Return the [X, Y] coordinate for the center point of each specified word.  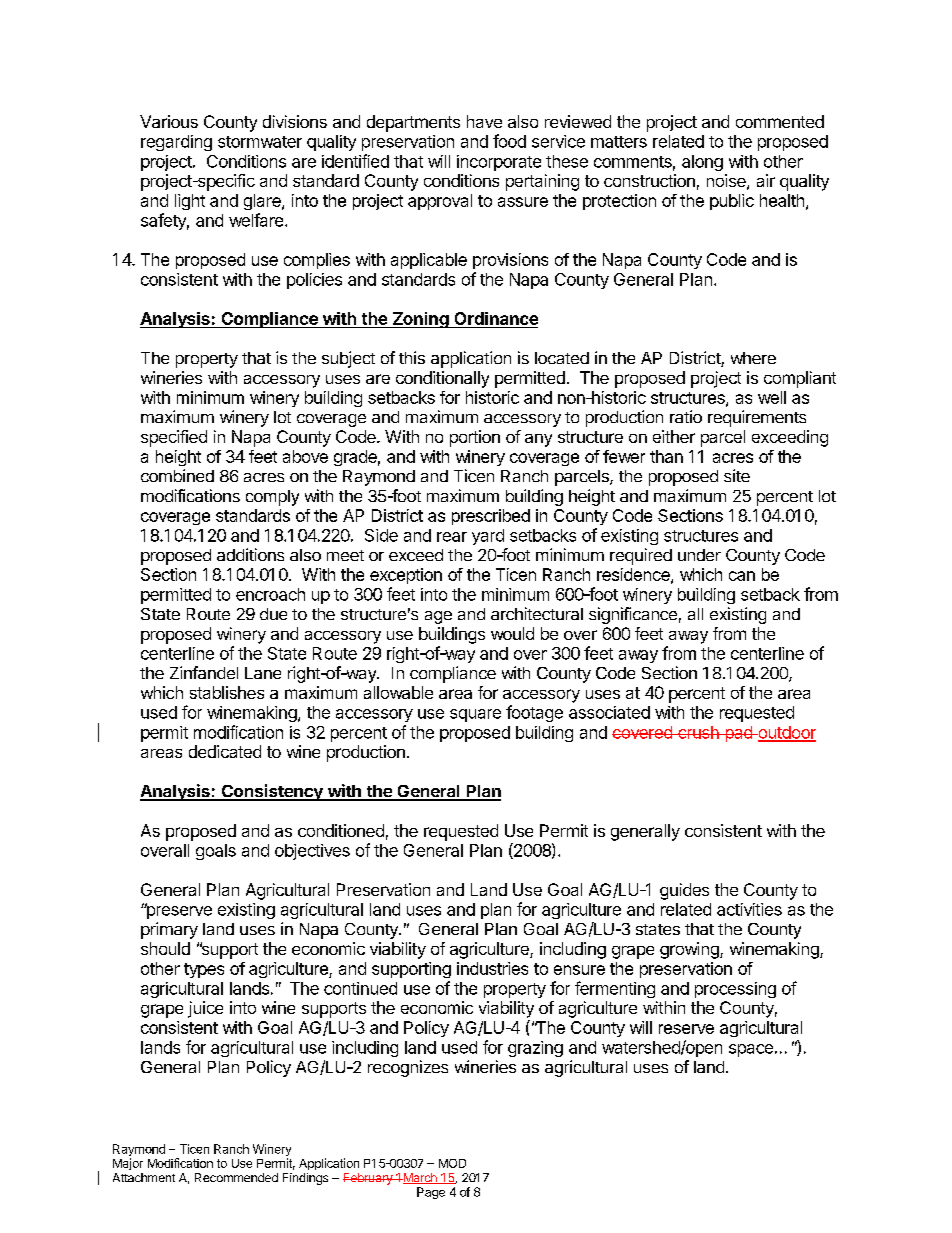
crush [698, 732]
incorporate [499, 163]
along [702, 163]
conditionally [442, 379]
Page [431, 1193]
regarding [176, 143]
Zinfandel [204, 672]
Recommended [236, 1177]
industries [492, 968]
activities [749, 909]
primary [169, 930]
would [512, 633]
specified [174, 438]
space [751, 1050]
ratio [686, 416]
